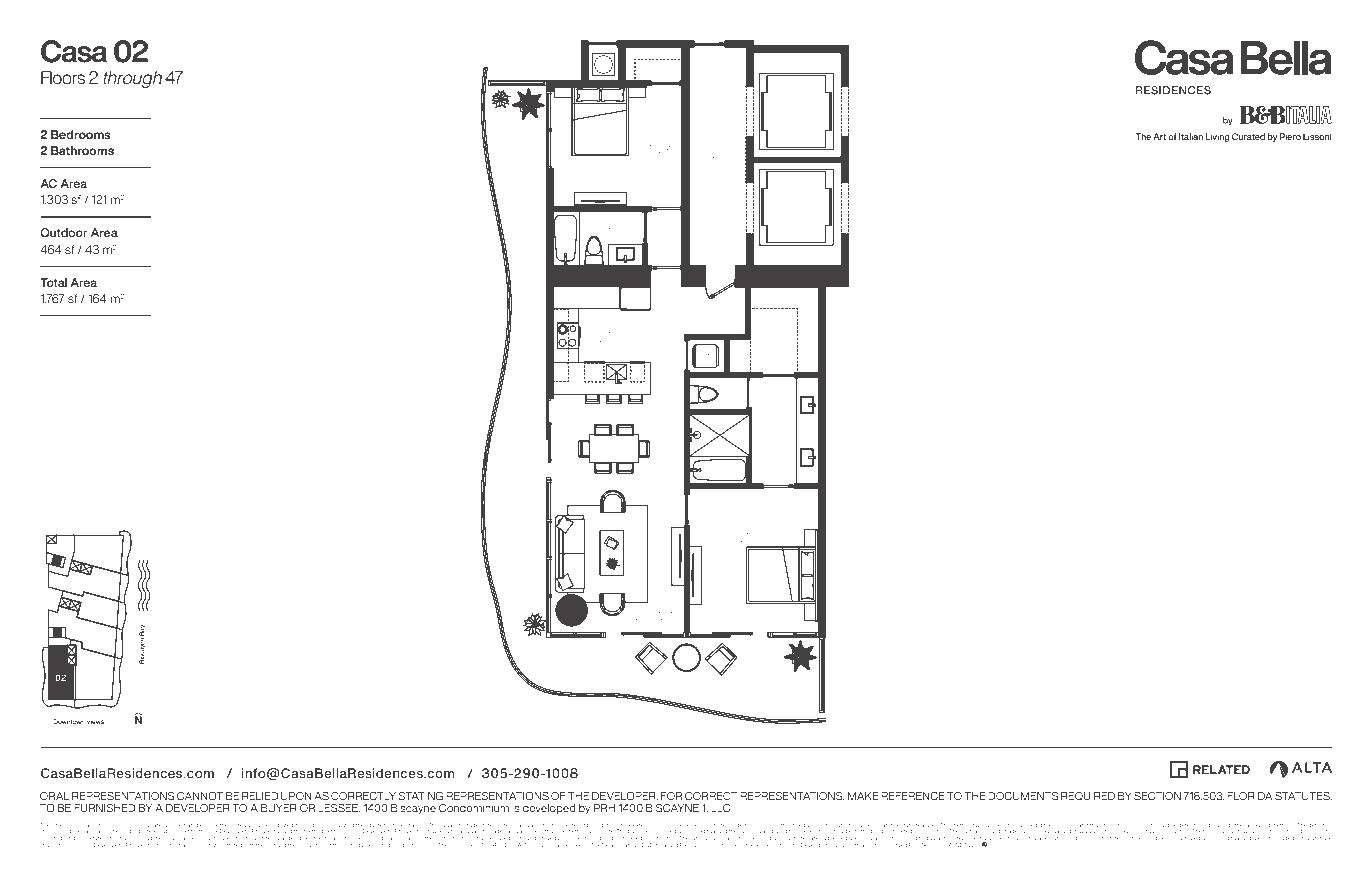 The height and width of the screenshot is (887, 1372). I want to click on KITCHEN, so click(615, 334).
